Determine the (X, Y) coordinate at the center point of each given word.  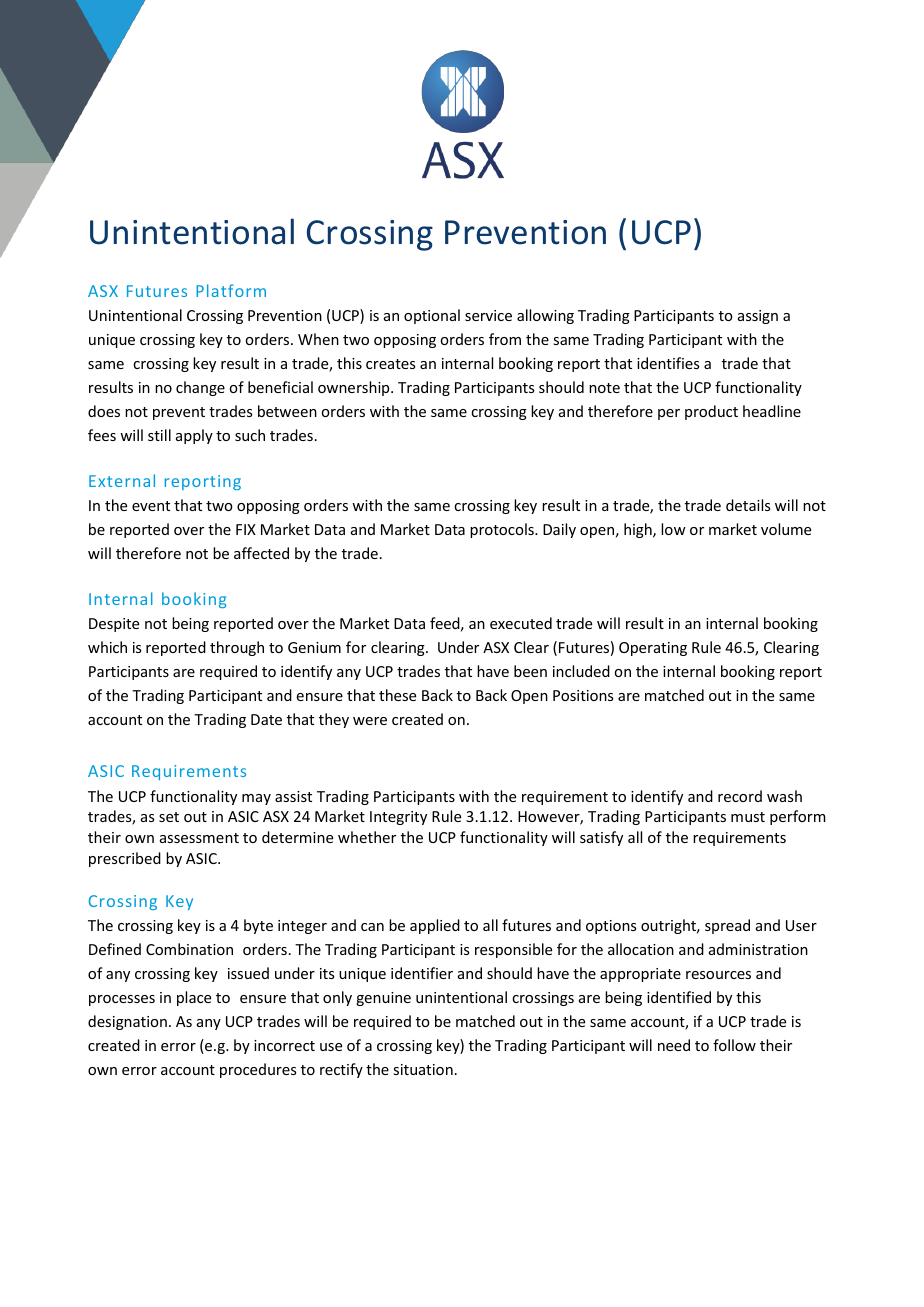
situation (423, 1069)
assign (758, 317)
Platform (231, 290)
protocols (503, 530)
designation (127, 1022)
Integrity (398, 818)
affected (261, 553)
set (169, 817)
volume (786, 529)
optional (432, 316)
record (740, 796)
